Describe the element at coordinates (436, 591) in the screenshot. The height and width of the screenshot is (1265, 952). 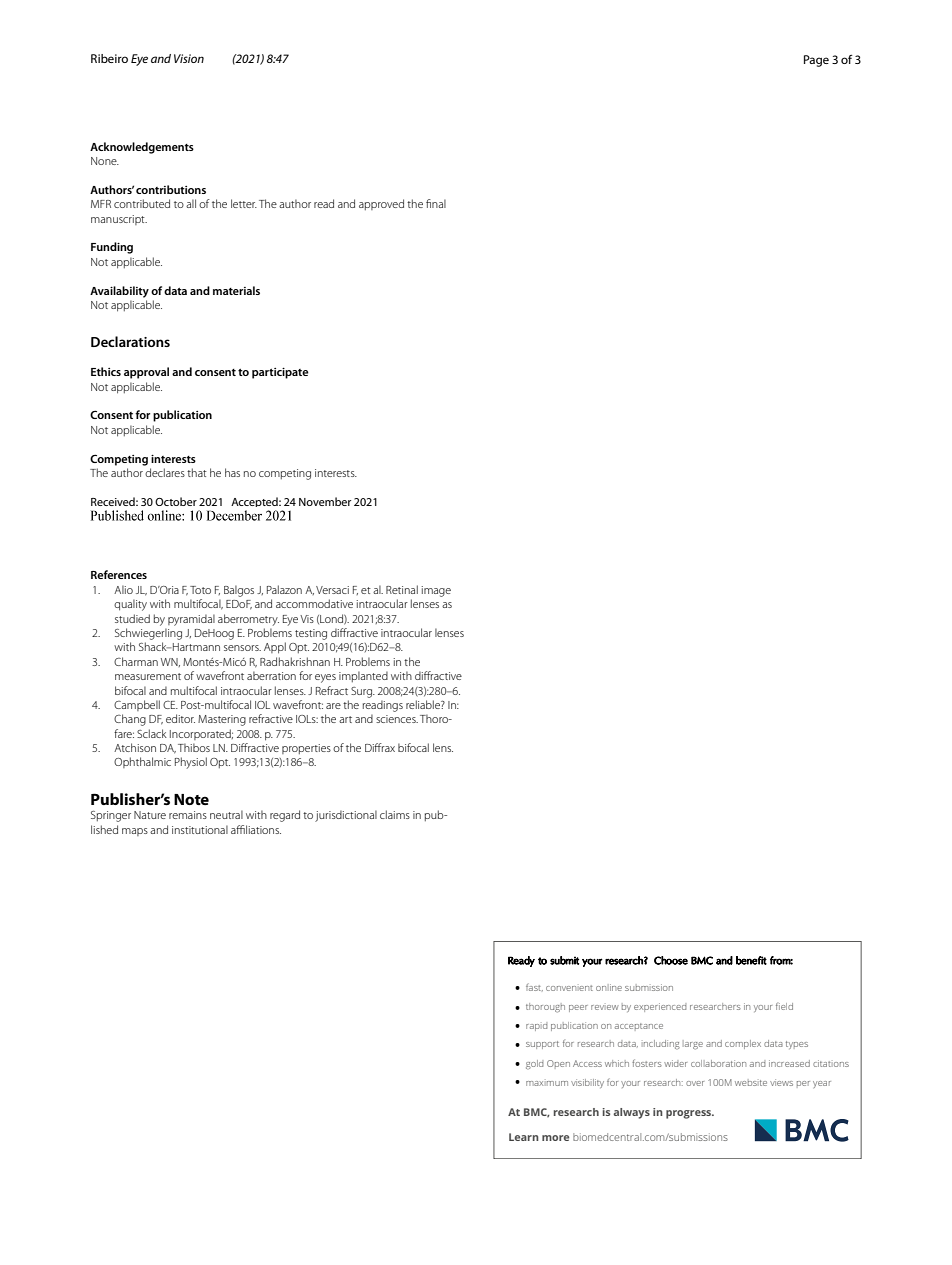
I see `image` at that location.
